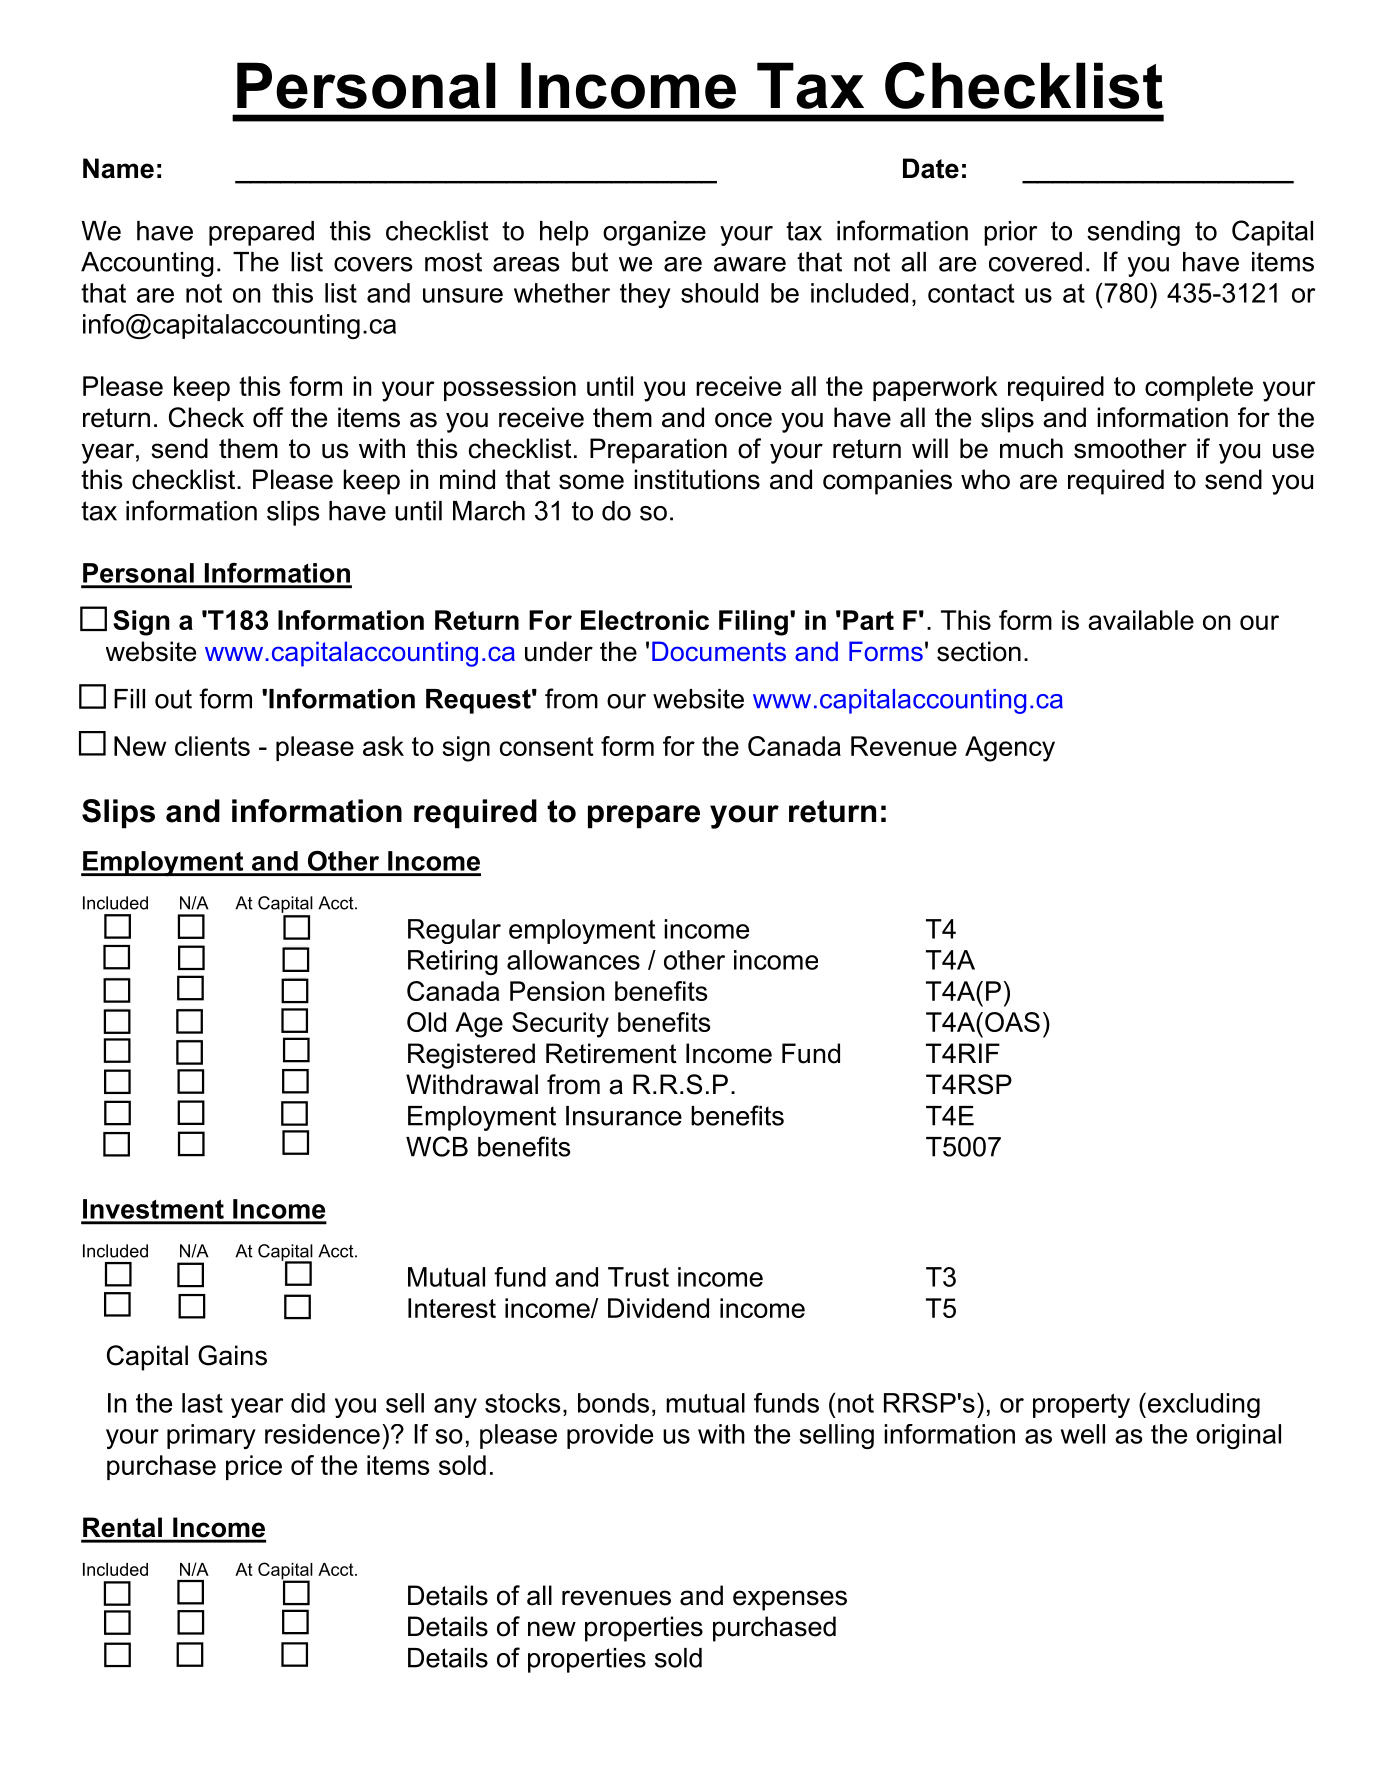 The height and width of the screenshot is (1786, 1380). What do you see at coordinates (719, 651) in the screenshot?
I see `Documents` at bounding box center [719, 651].
